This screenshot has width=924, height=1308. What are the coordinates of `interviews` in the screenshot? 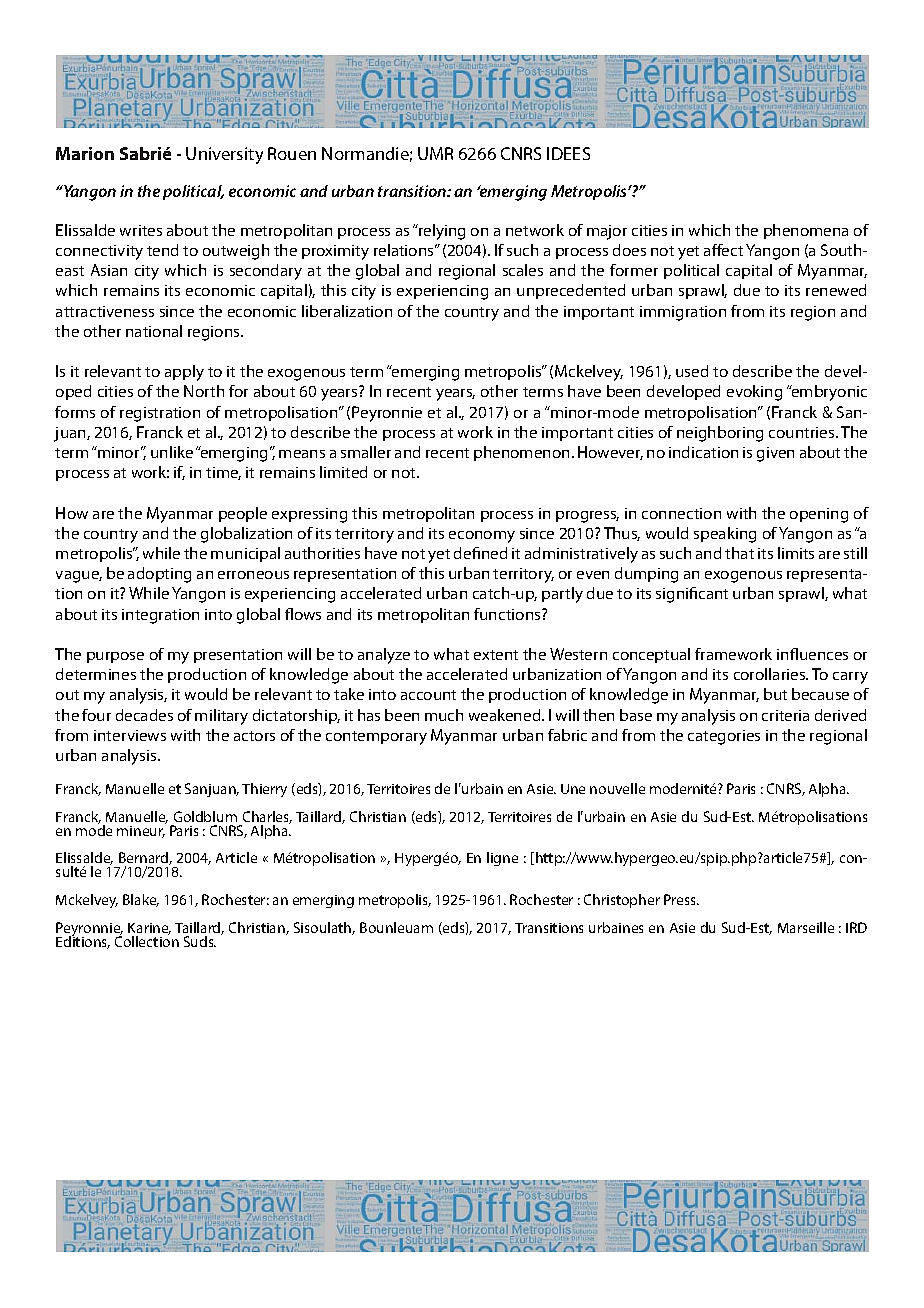 It's located at (130, 735).
